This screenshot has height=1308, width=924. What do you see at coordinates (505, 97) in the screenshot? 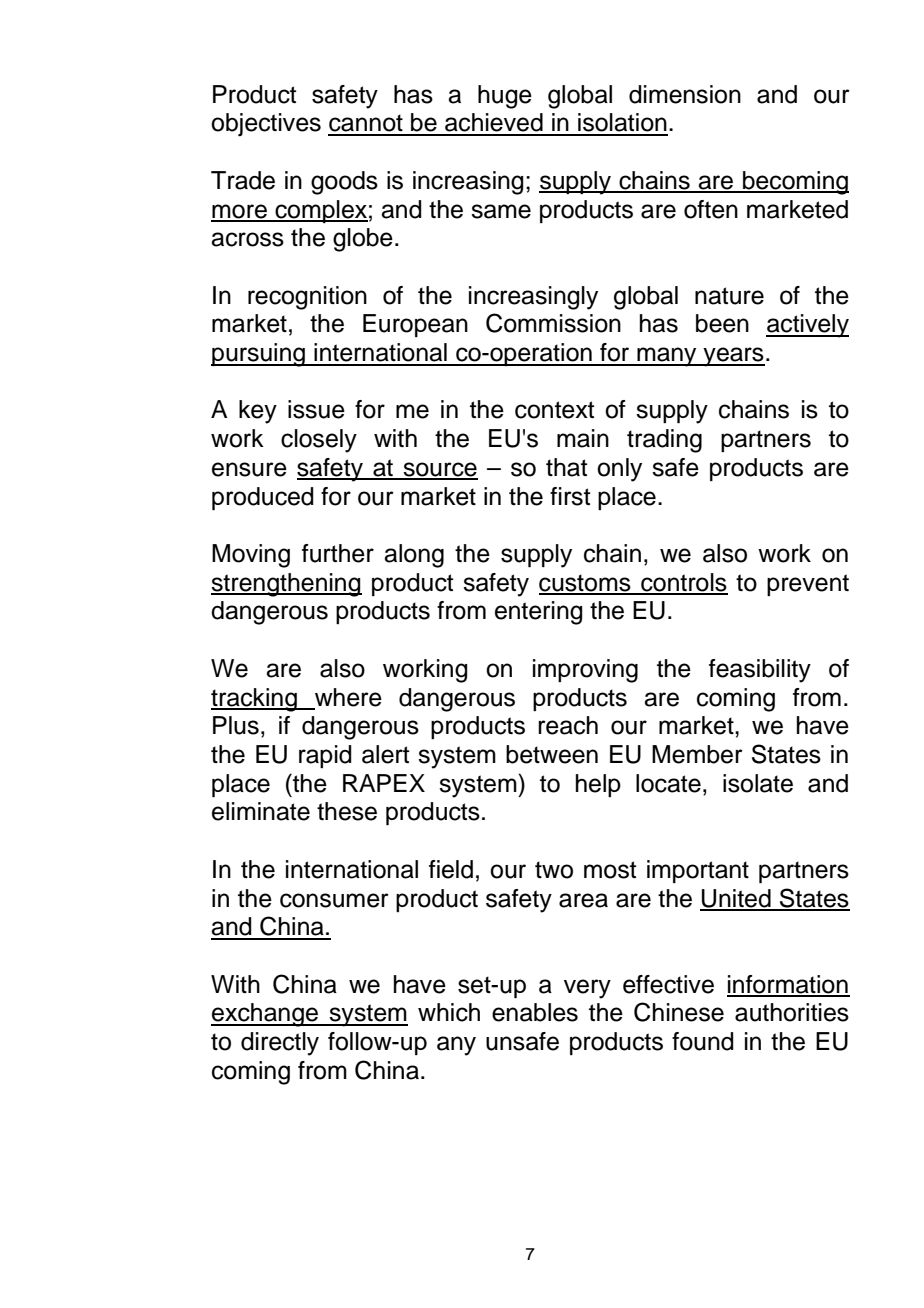
I see `huge` at bounding box center [505, 97].
